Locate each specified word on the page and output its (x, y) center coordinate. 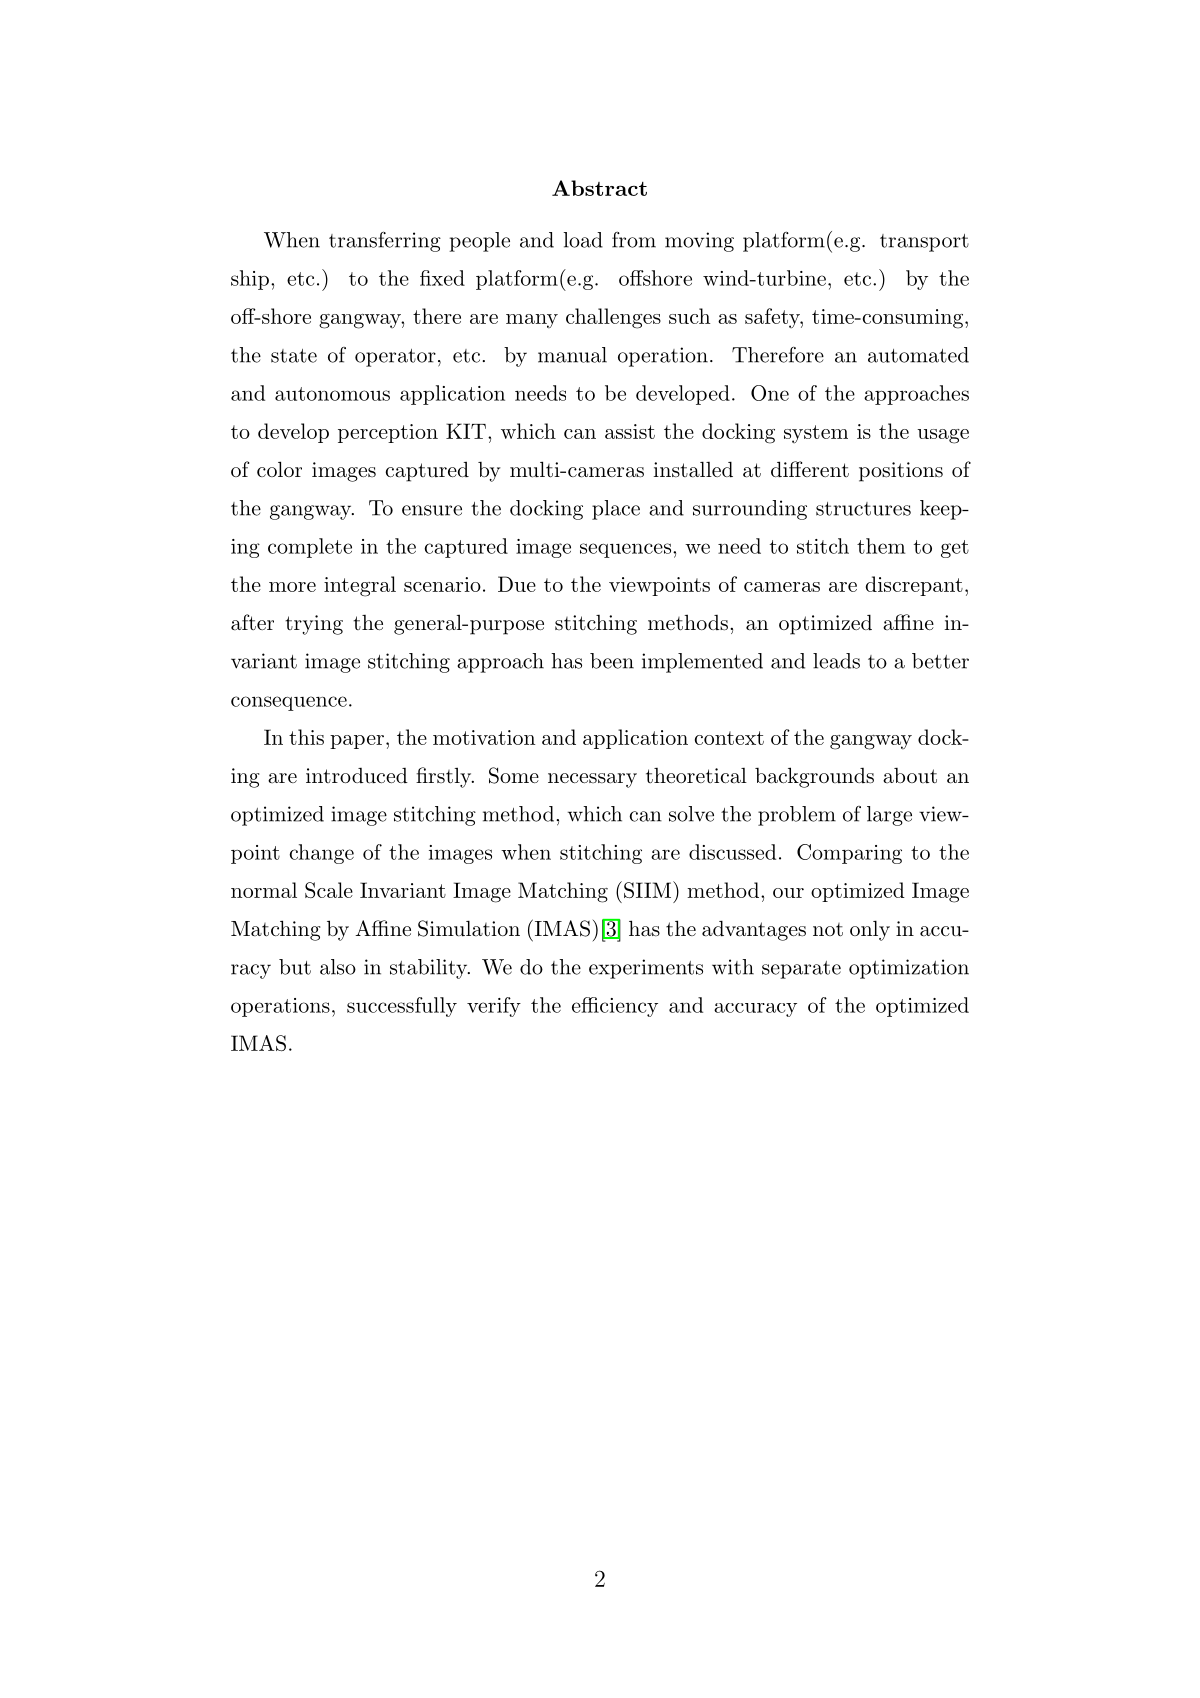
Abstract (599, 188)
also (338, 967)
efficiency (615, 1007)
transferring (385, 241)
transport (924, 243)
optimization (909, 969)
